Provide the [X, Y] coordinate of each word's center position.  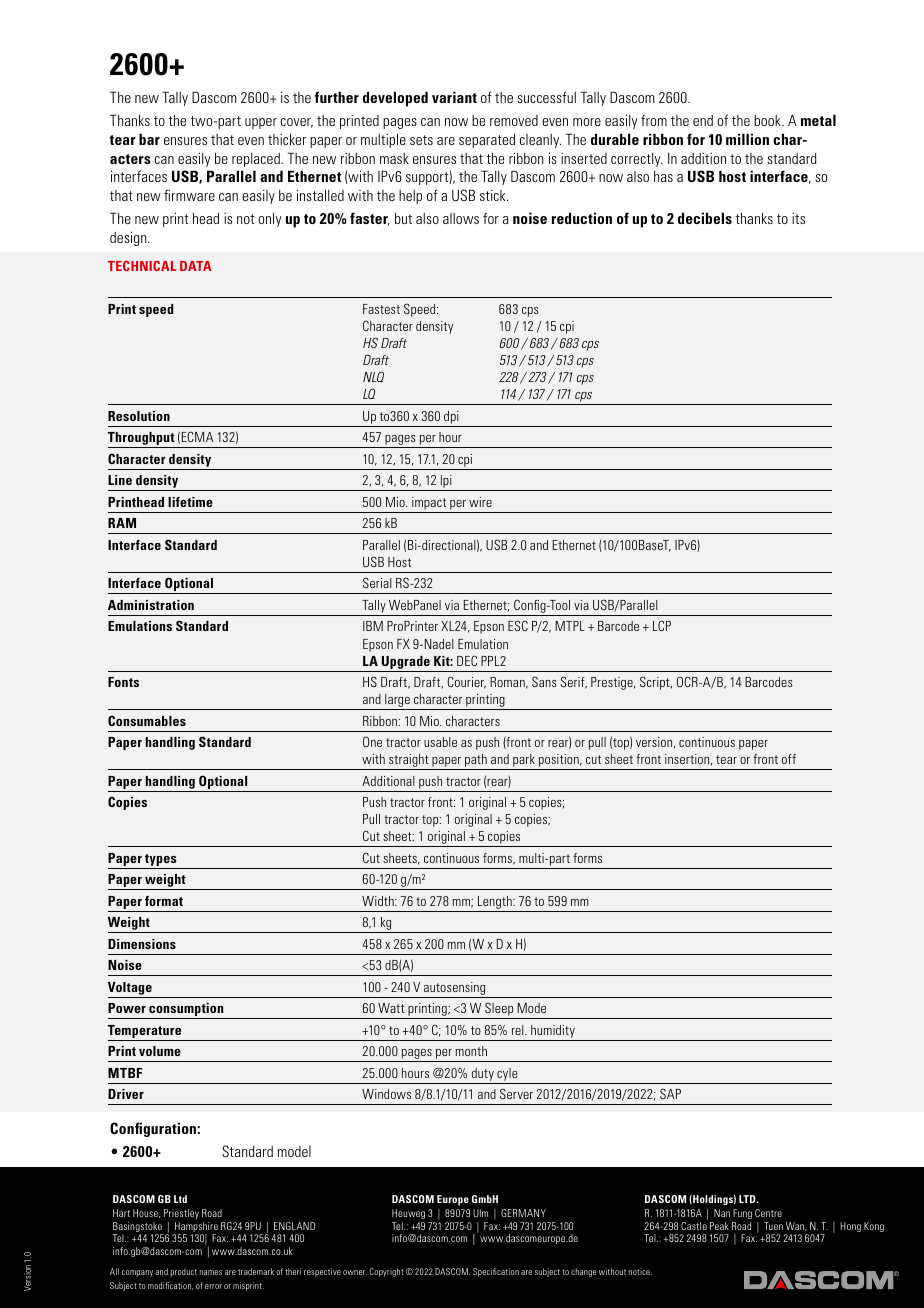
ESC [518, 625]
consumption [186, 1011]
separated [487, 140]
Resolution [139, 416]
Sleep [499, 1010]
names [211, 1272]
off [789, 759]
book [768, 120]
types [161, 861]
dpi [451, 419]
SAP [670, 1093]
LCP [662, 625]
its [798, 218]
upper [261, 123]
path [476, 762]
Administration [151, 605]
